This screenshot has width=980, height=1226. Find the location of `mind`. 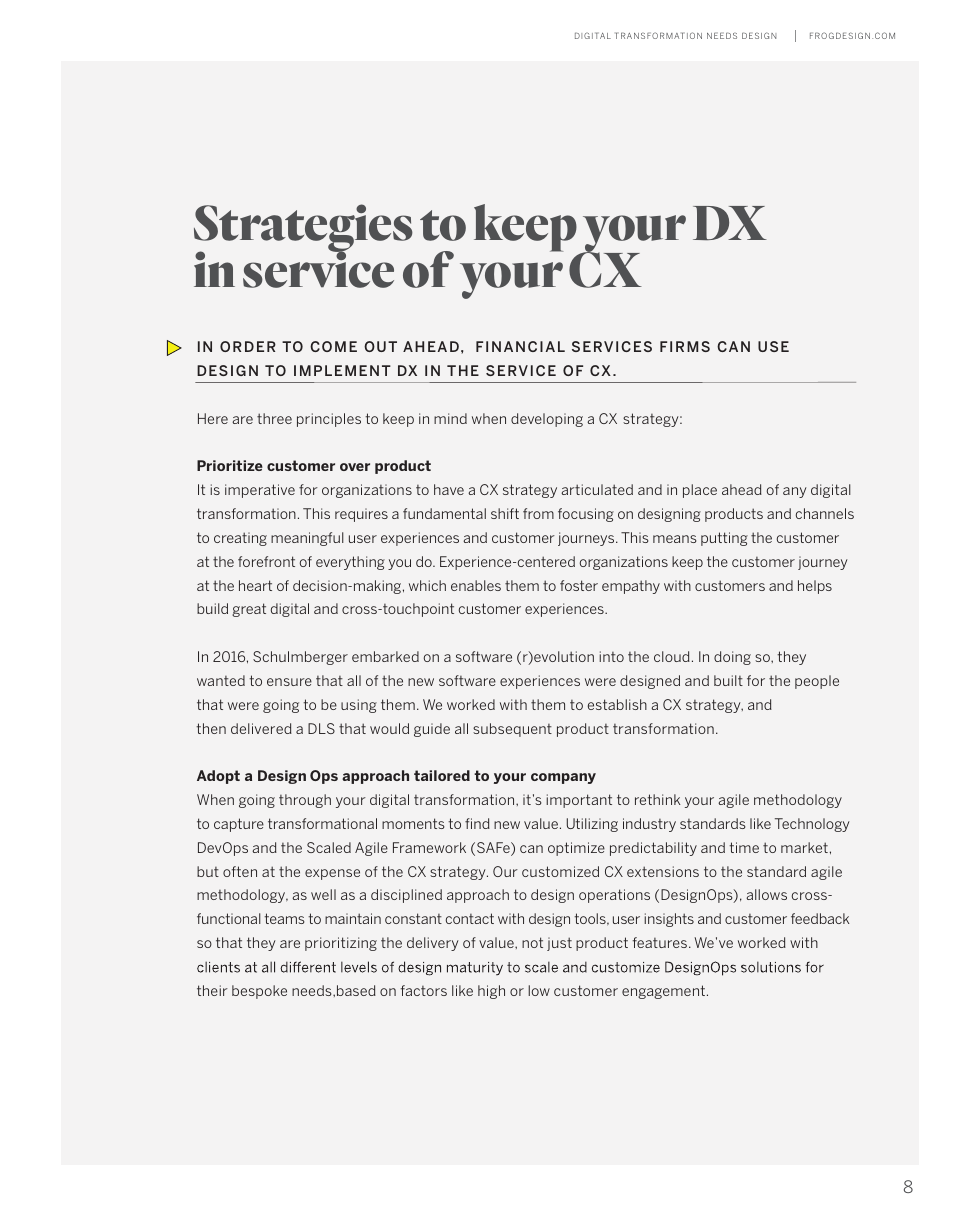

mind is located at coordinates (450, 418).
